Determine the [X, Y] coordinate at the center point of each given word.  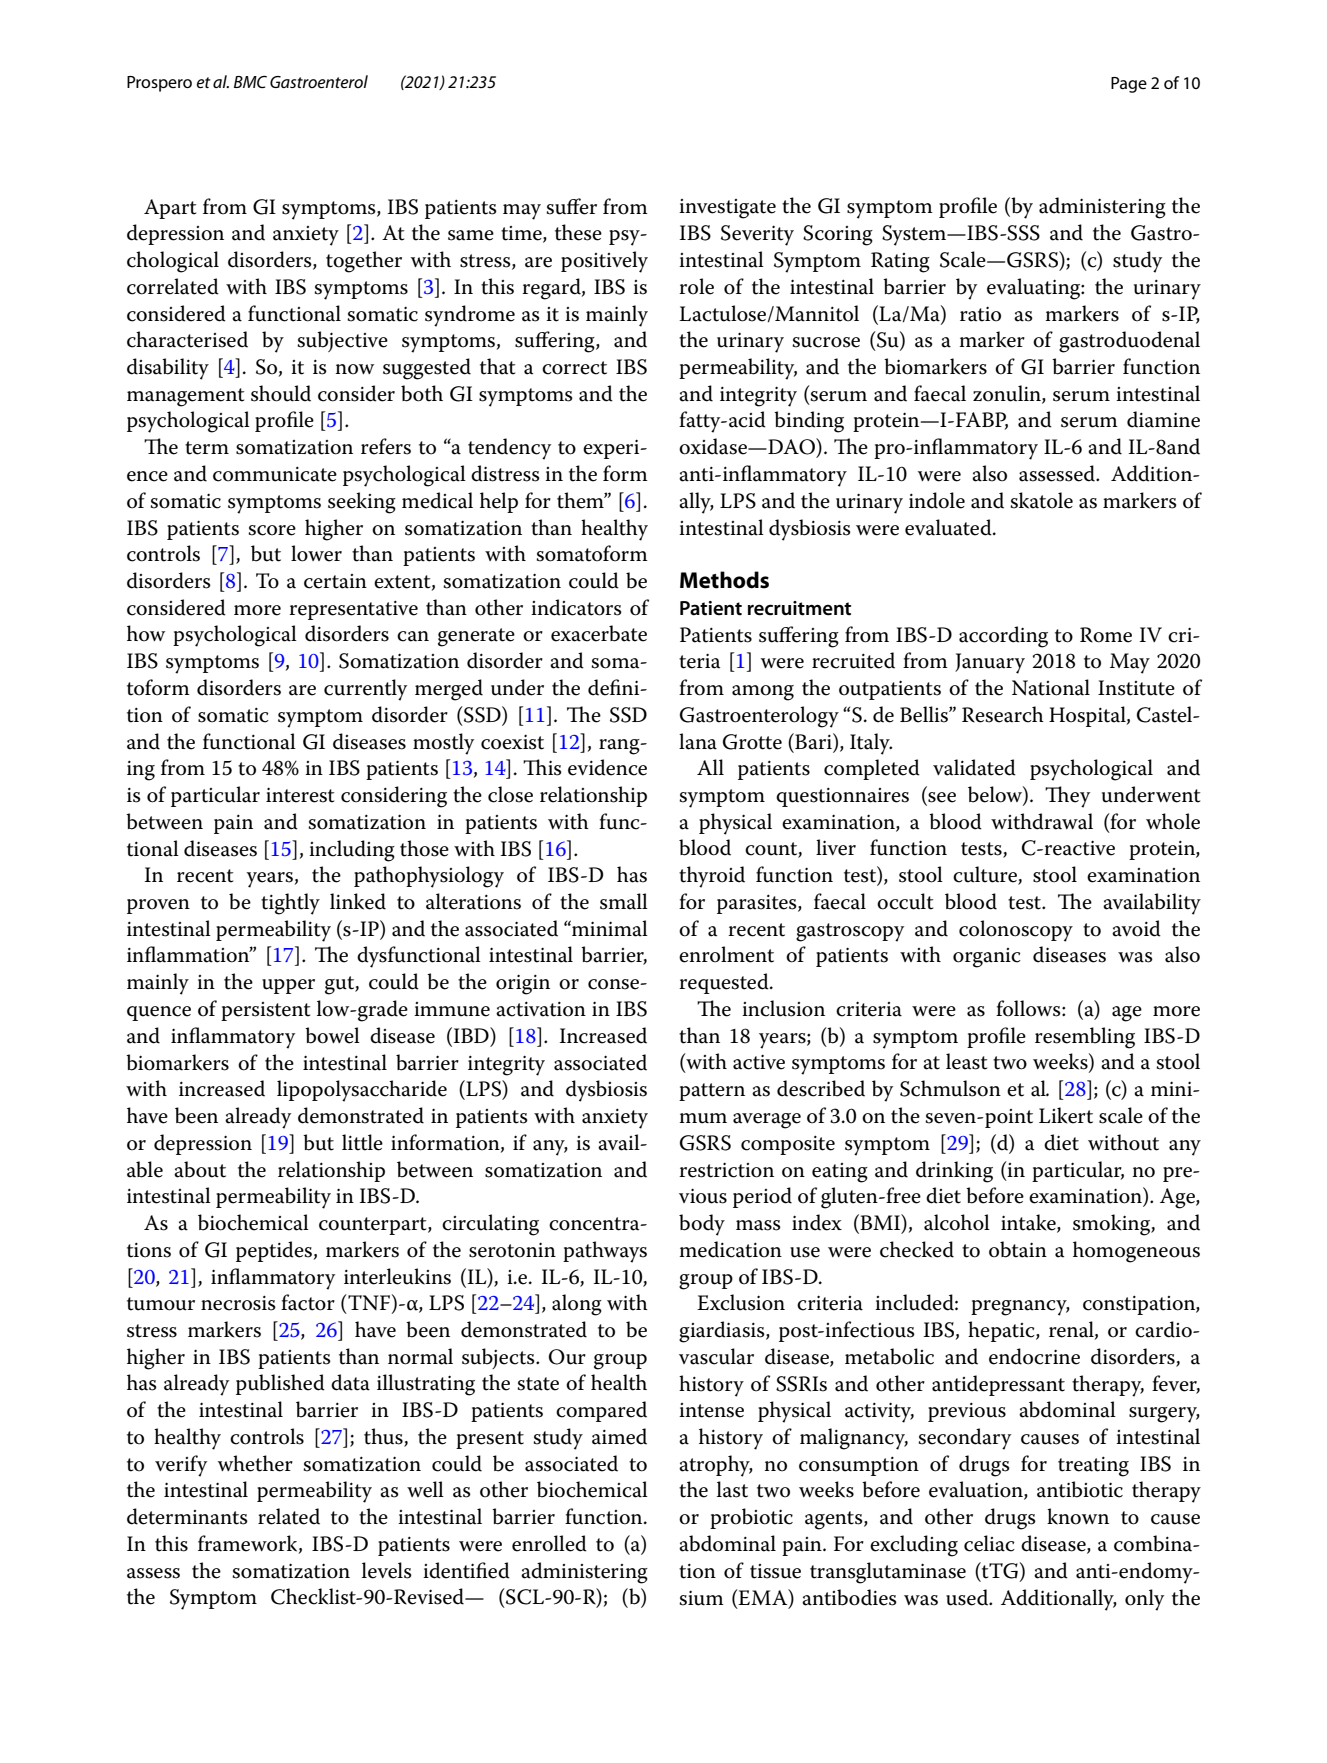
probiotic [751, 1518]
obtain [1018, 1249]
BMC [250, 81]
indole [937, 500]
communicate [275, 474]
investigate [727, 209]
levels [387, 1570]
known [1078, 1516]
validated [974, 767]
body [702, 1225]
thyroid [712, 877]
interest [300, 795]
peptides [274, 1251]
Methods [724, 580]
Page [1129, 85]
